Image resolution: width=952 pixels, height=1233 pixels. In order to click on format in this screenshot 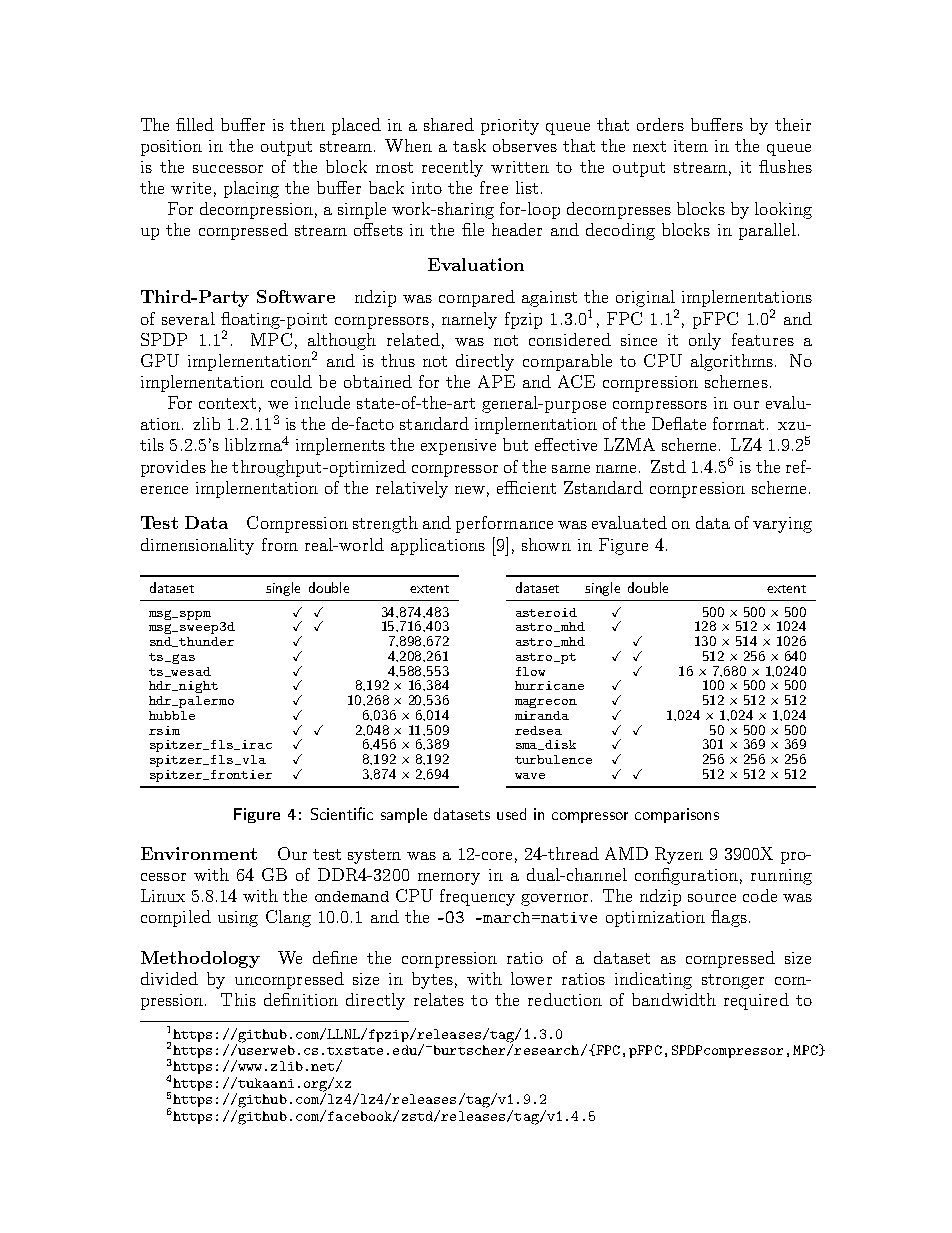, I will do `click(738, 423)`.
